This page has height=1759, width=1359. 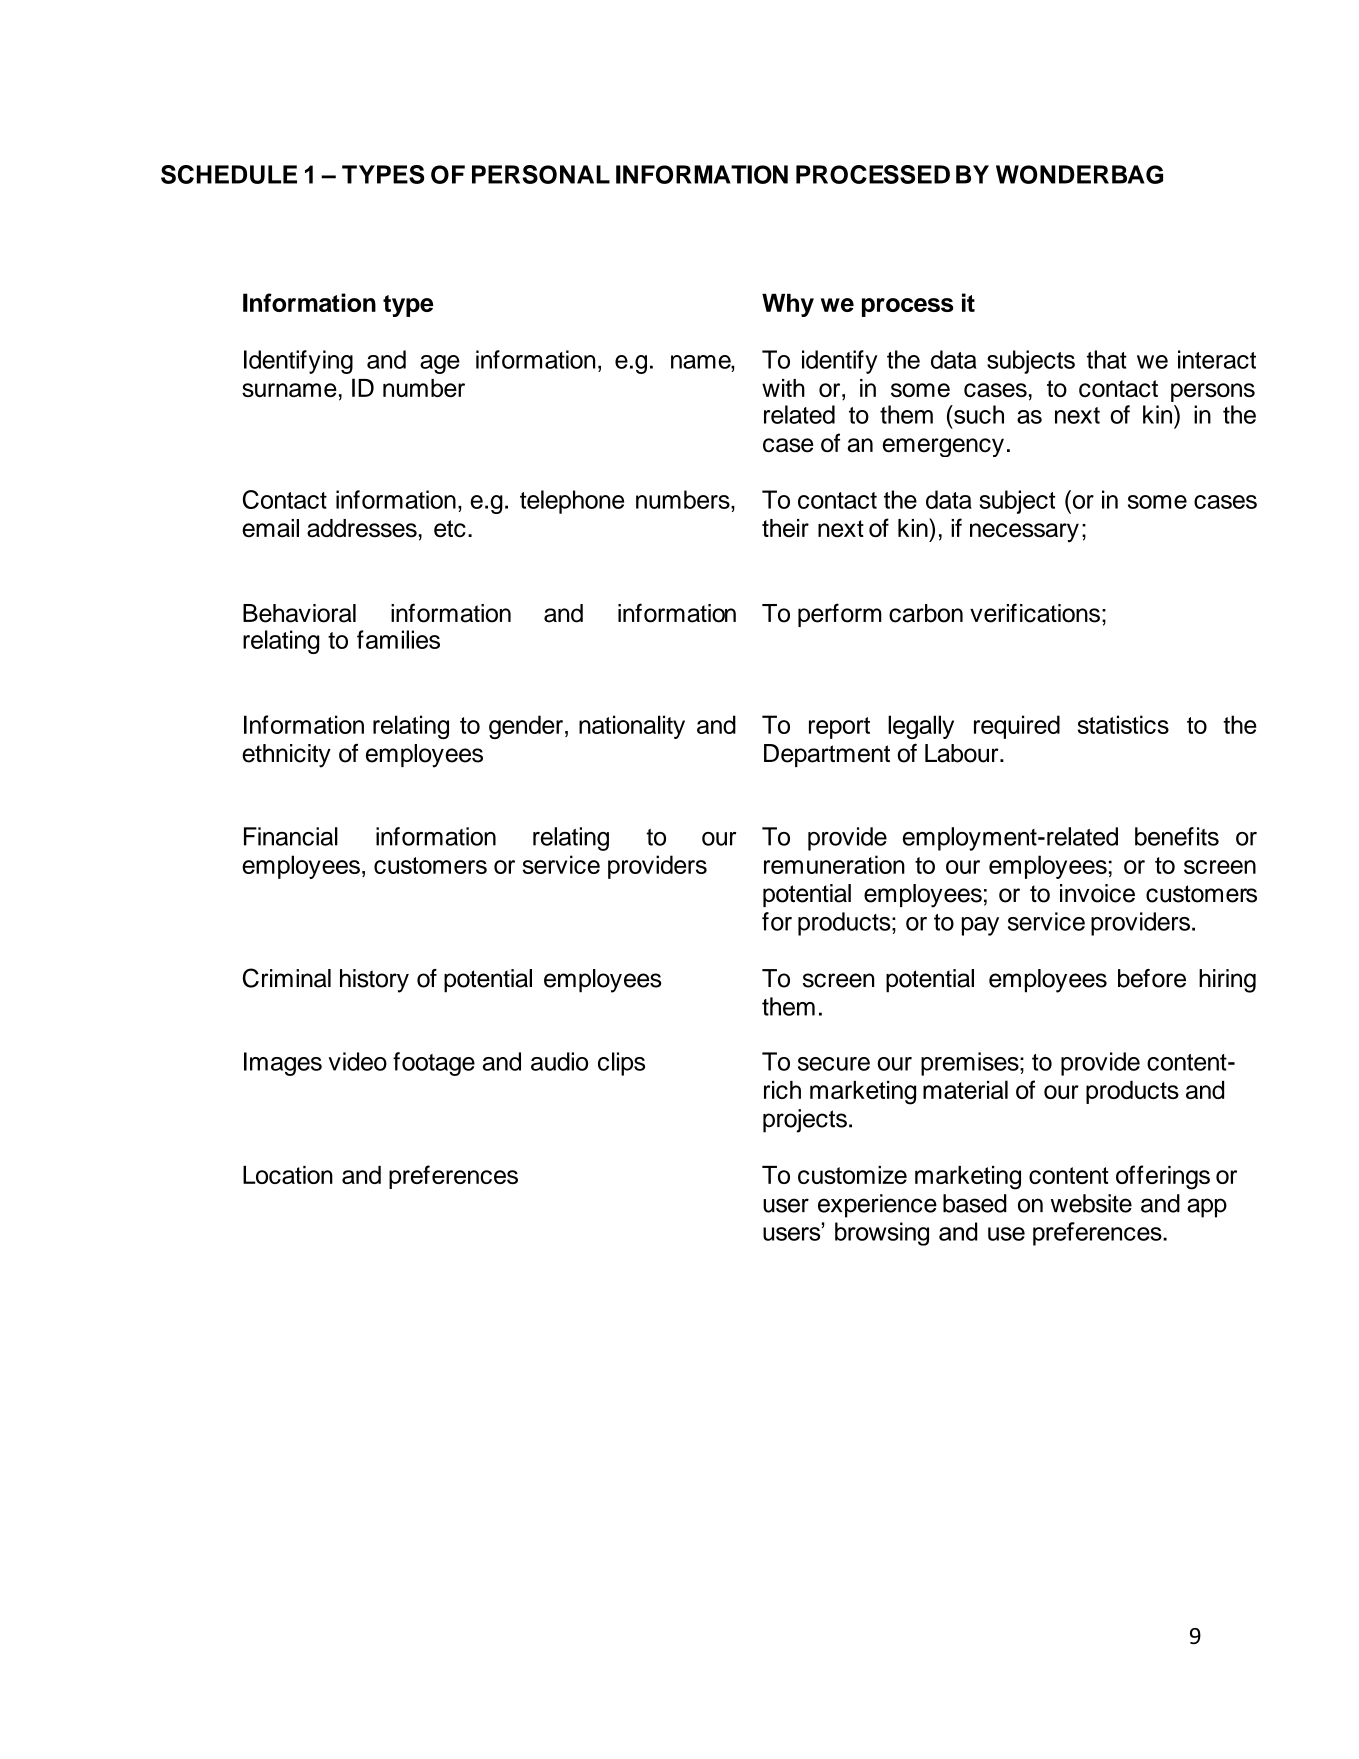 What do you see at coordinates (1107, 359) in the page?
I see `that` at bounding box center [1107, 359].
